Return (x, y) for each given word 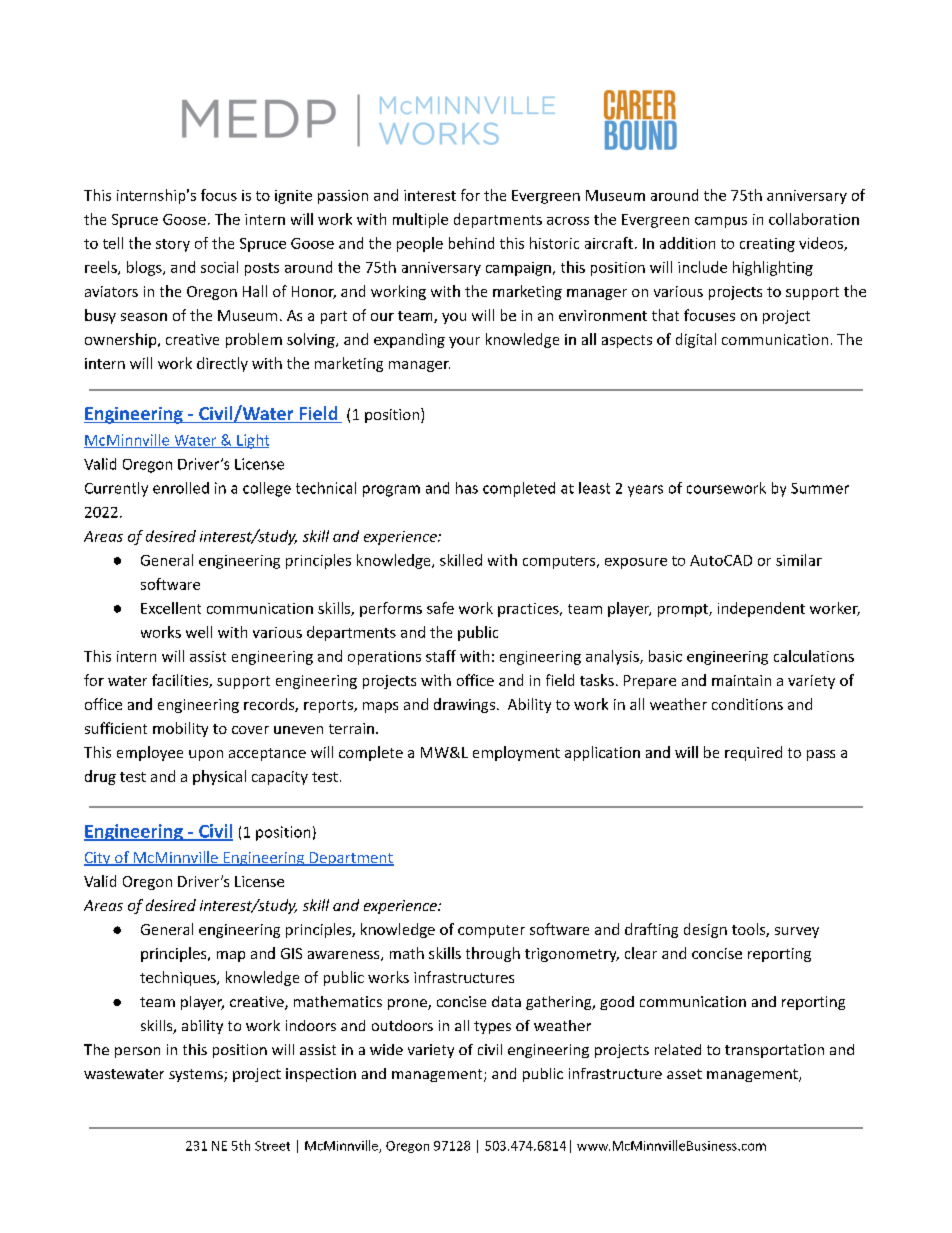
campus (721, 222)
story (173, 245)
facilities (181, 681)
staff (441, 656)
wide (386, 1049)
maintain (741, 680)
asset (684, 1074)
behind (471, 243)
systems (197, 1075)
